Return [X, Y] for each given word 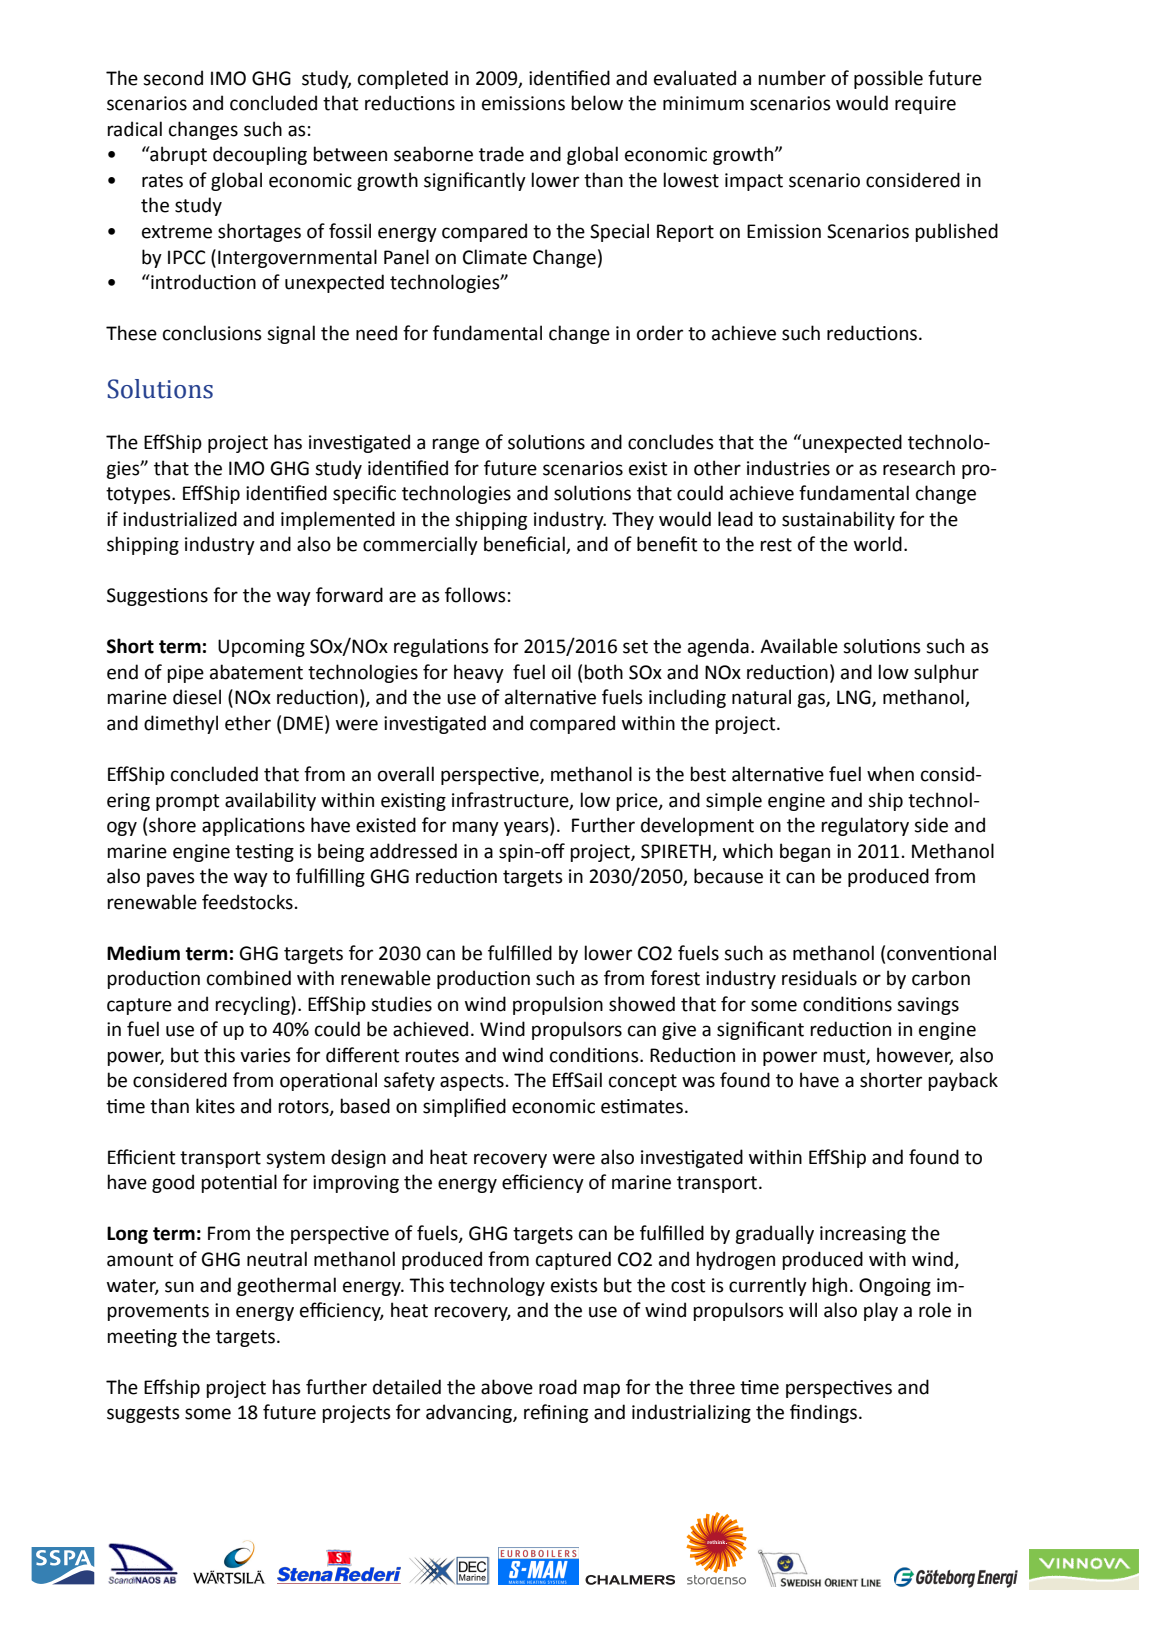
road [558, 1387]
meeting [142, 1338]
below [597, 103]
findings [823, 1413]
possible [888, 79]
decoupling [260, 155]
